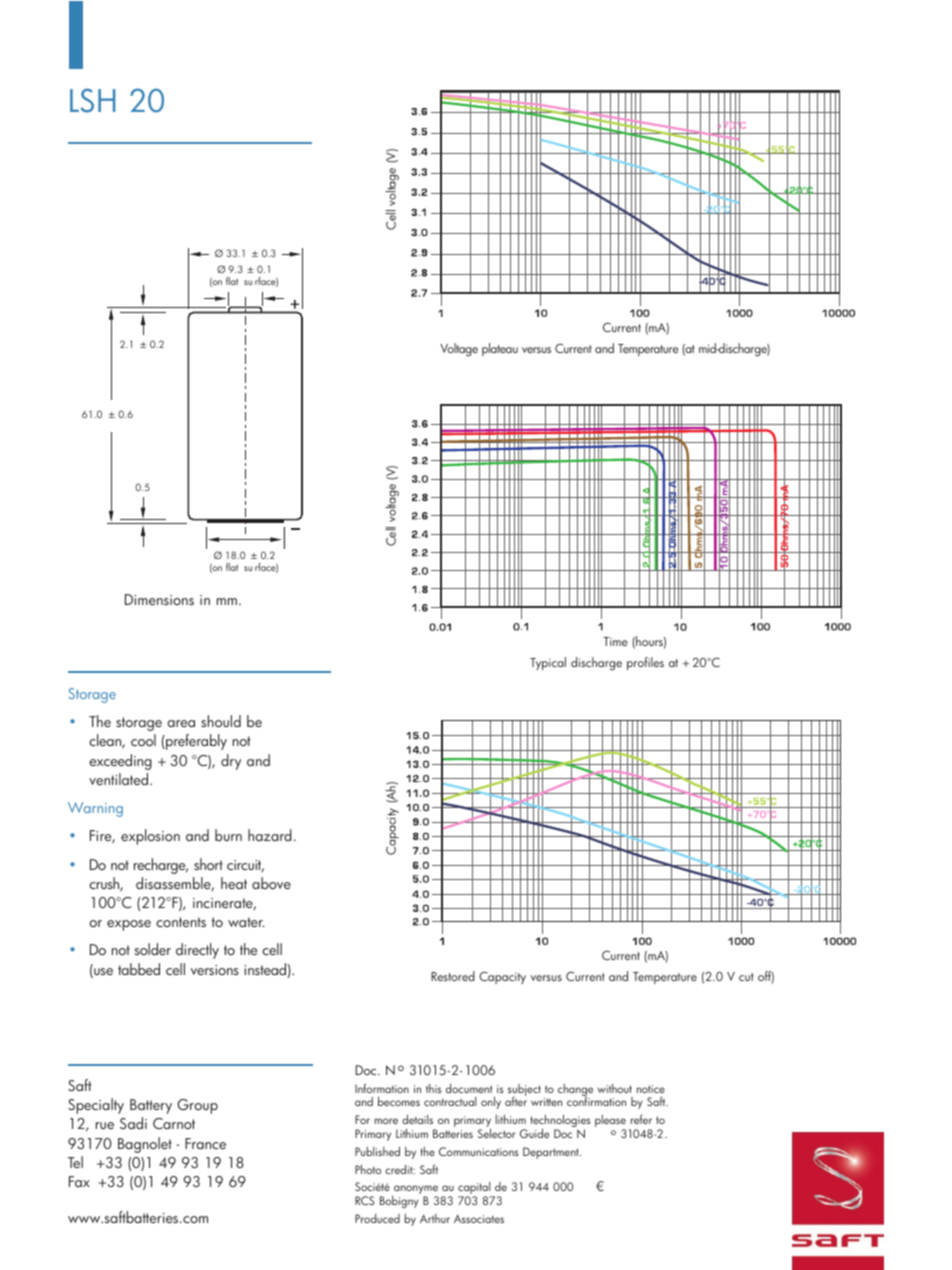 The height and width of the image is (1270, 952). I want to click on credit, so click(400, 1169).
